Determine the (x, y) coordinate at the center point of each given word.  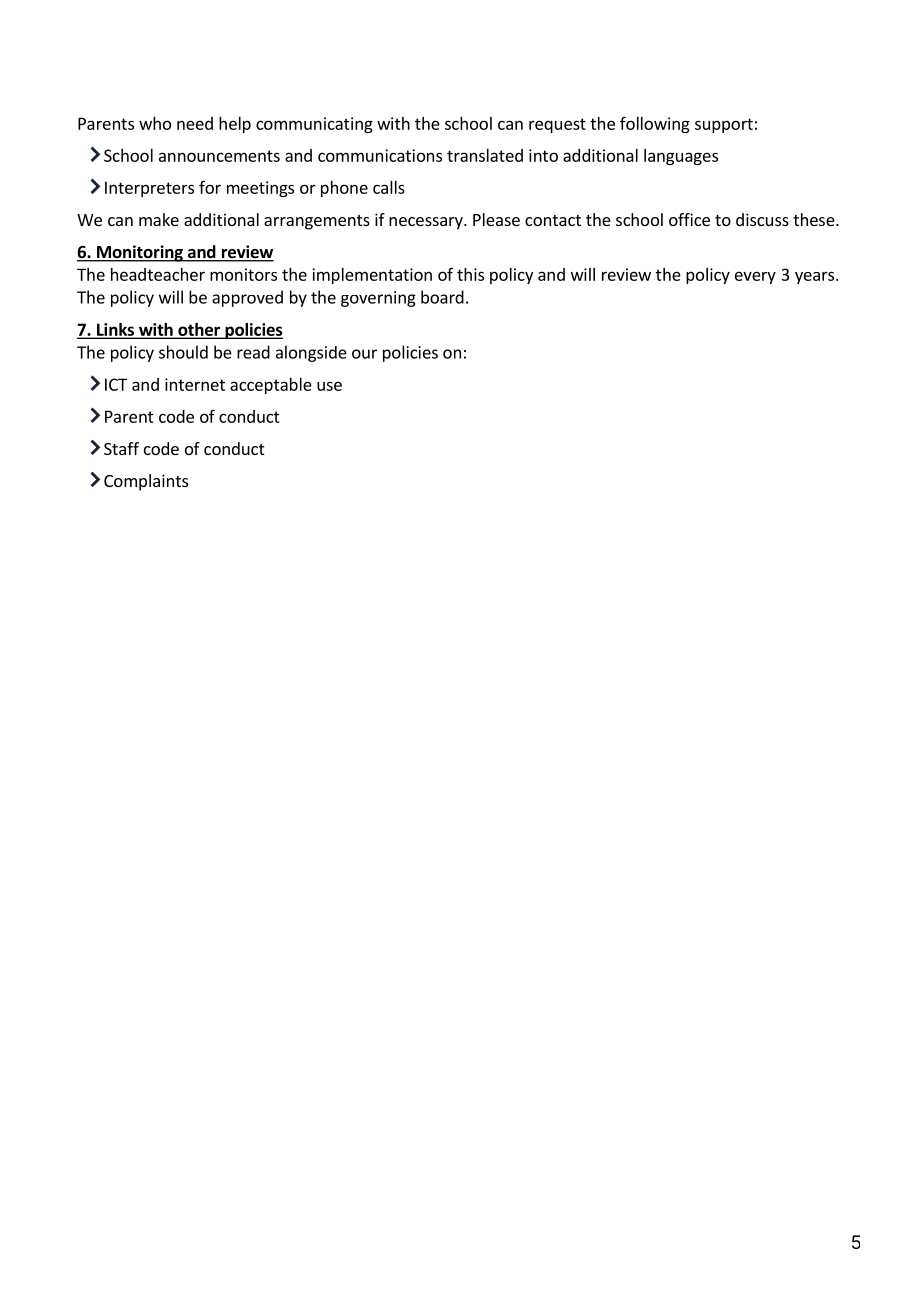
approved (247, 298)
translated (485, 155)
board (442, 297)
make (159, 219)
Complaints (146, 482)
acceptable (271, 386)
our (364, 354)
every (755, 277)
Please (496, 219)
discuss (762, 219)
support (724, 125)
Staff (121, 448)
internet (195, 384)
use (329, 386)
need (195, 123)
